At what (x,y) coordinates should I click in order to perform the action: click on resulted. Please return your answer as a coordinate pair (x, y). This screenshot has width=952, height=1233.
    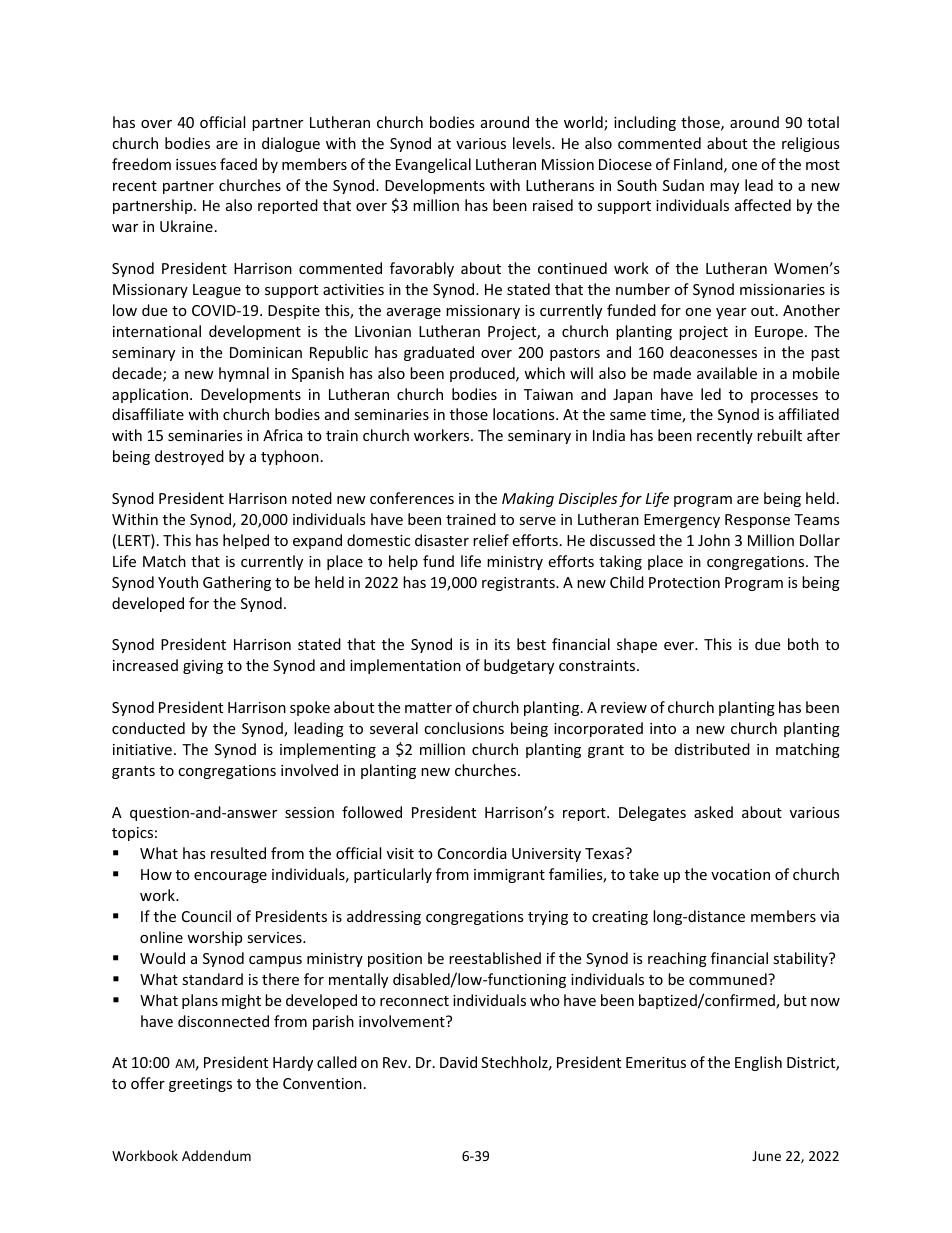
    Looking at the image, I should click on (238, 853).
